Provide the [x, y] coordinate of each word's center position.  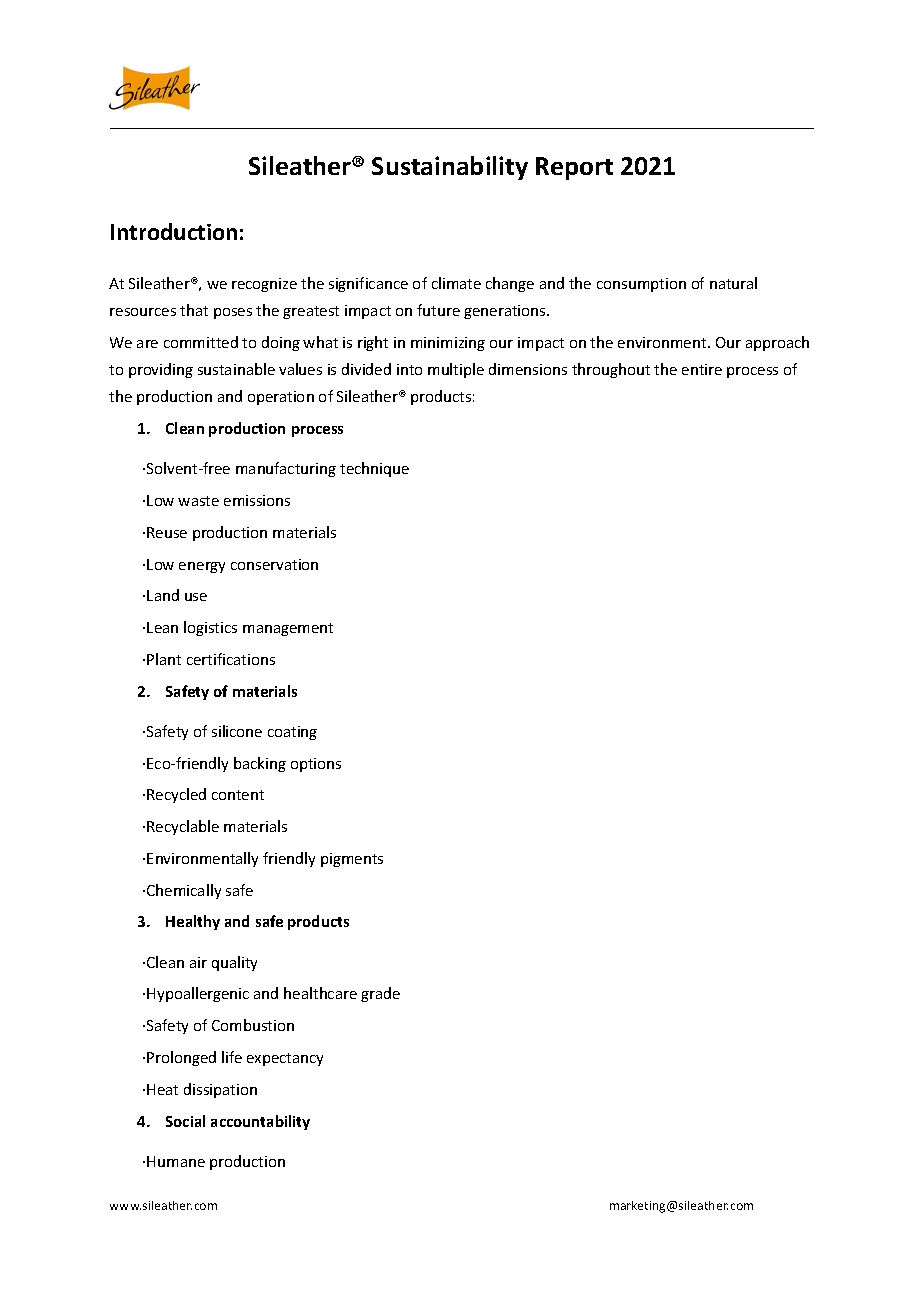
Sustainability [450, 168]
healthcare [320, 993]
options [316, 765]
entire [702, 369]
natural [733, 283]
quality [234, 963]
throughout [611, 370]
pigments [352, 860]
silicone [237, 731]
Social [185, 1121]
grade [380, 994]
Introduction [174, 231]
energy [202, 567]
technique [374, 469]
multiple [456, 370]
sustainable [236, 369]
